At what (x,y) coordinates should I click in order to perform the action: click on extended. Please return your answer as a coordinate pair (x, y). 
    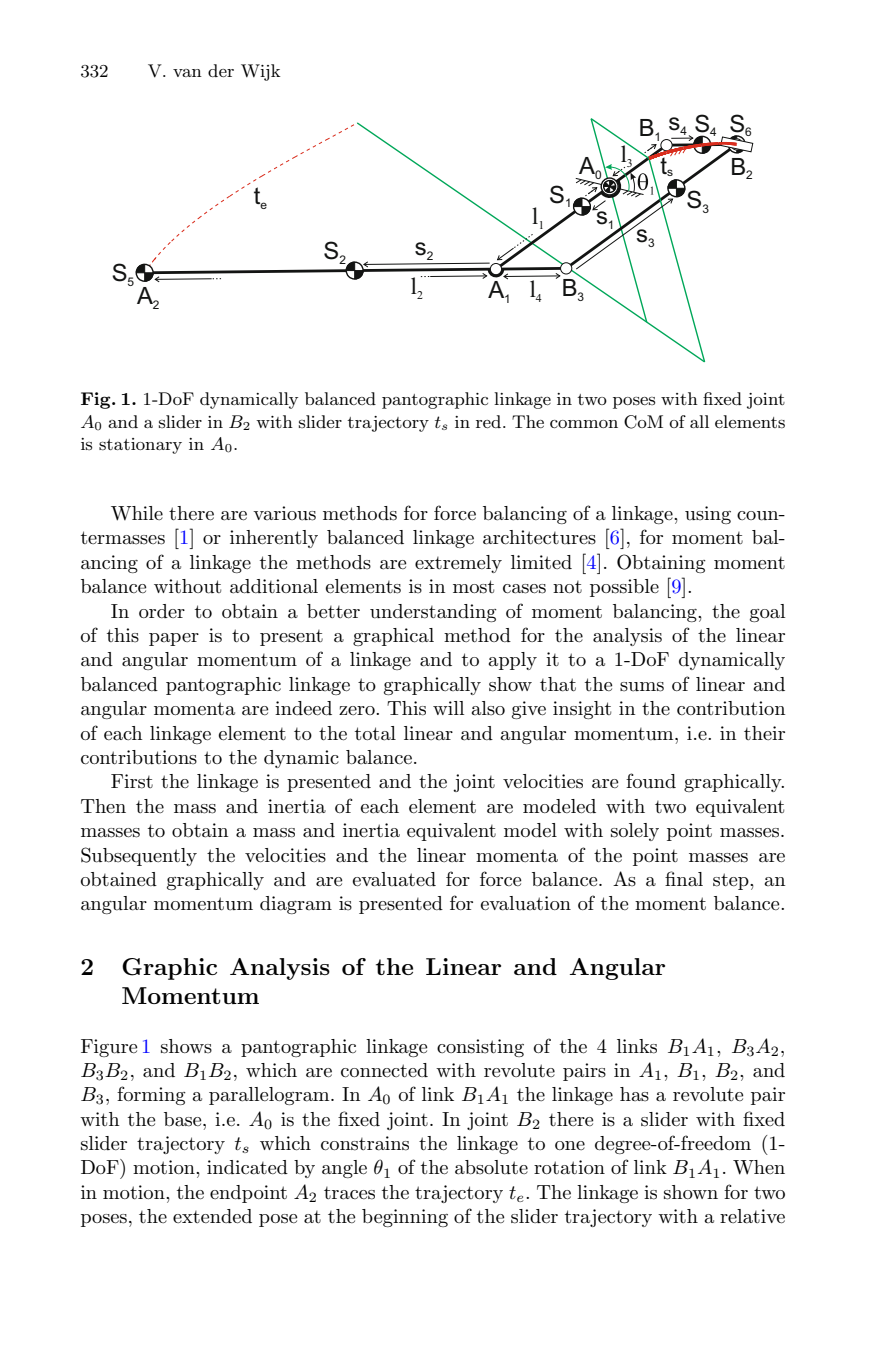
    Looking at the image, I should click on (212, 1216).
